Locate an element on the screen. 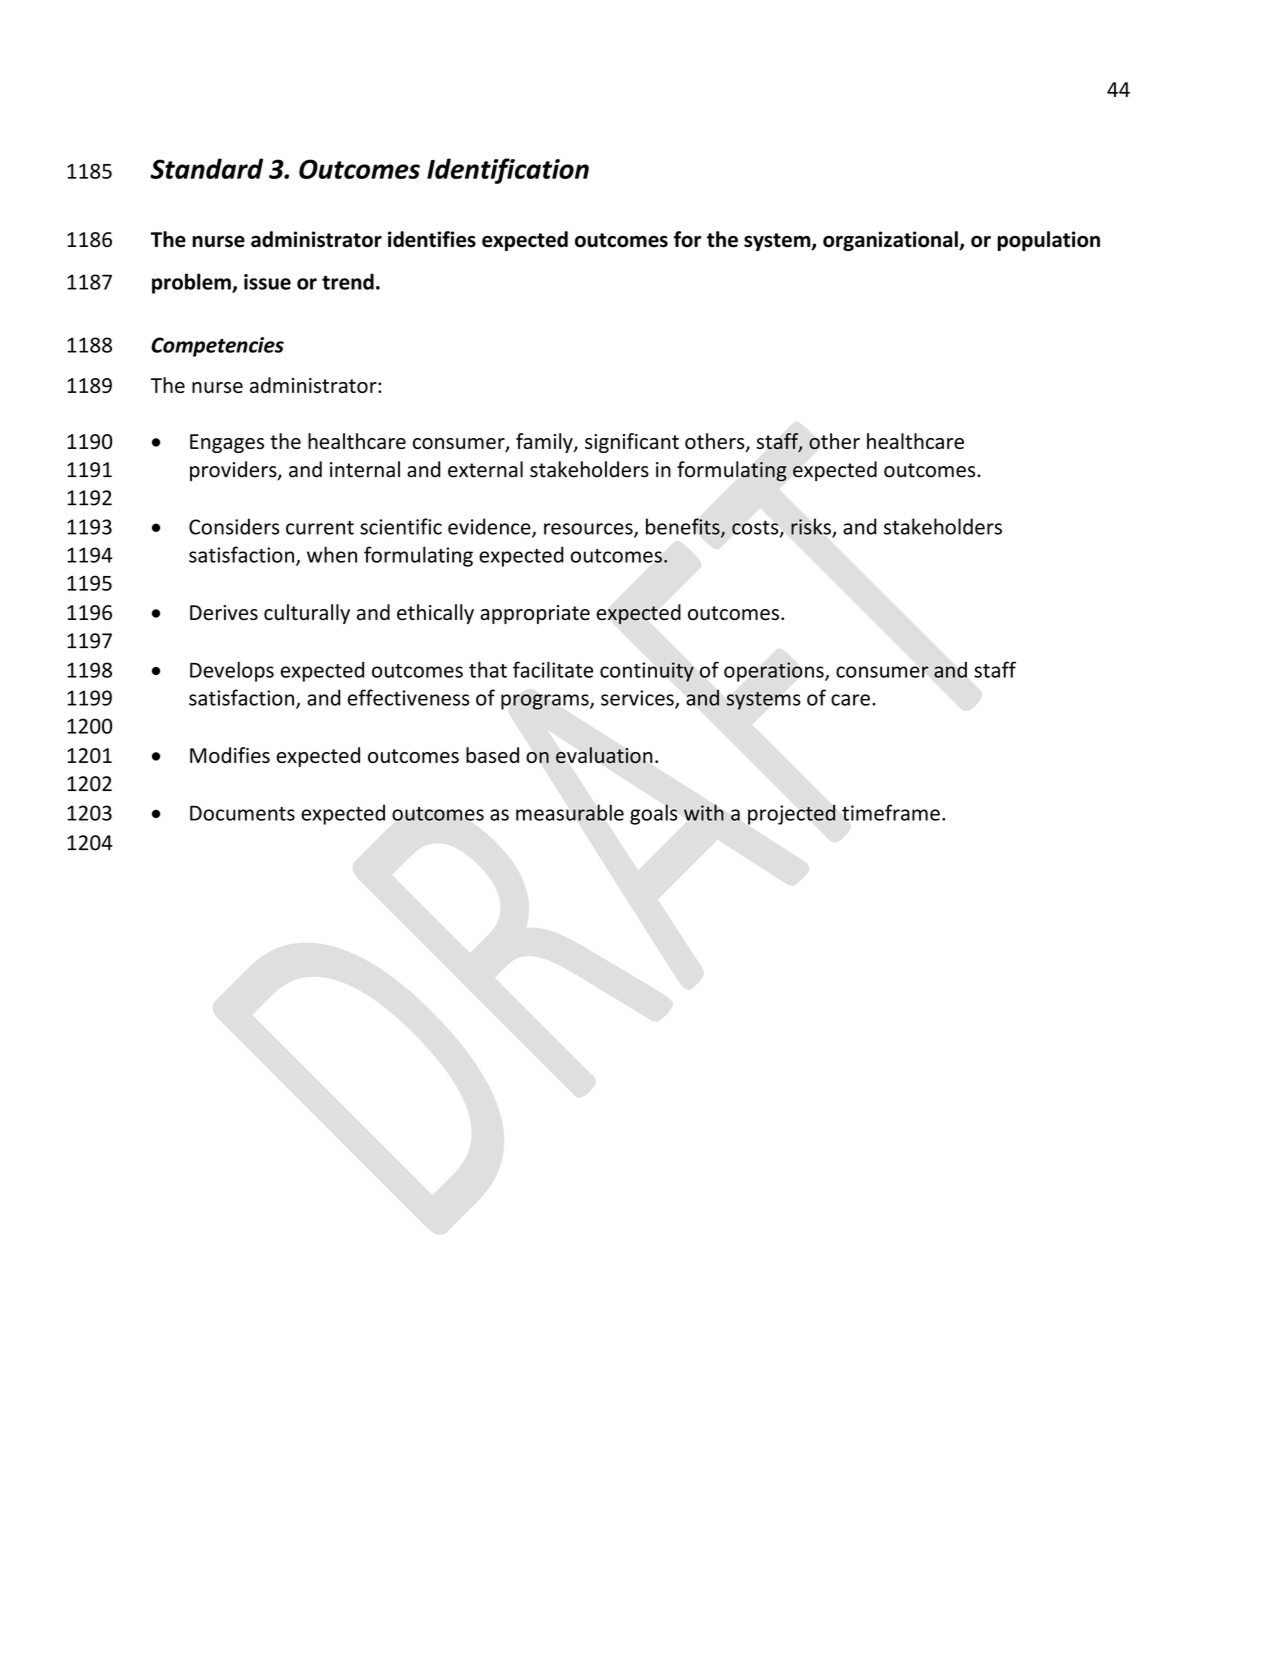 This screenshot has height=1658, width=1281. population is located at coordinates (1048, 241).
